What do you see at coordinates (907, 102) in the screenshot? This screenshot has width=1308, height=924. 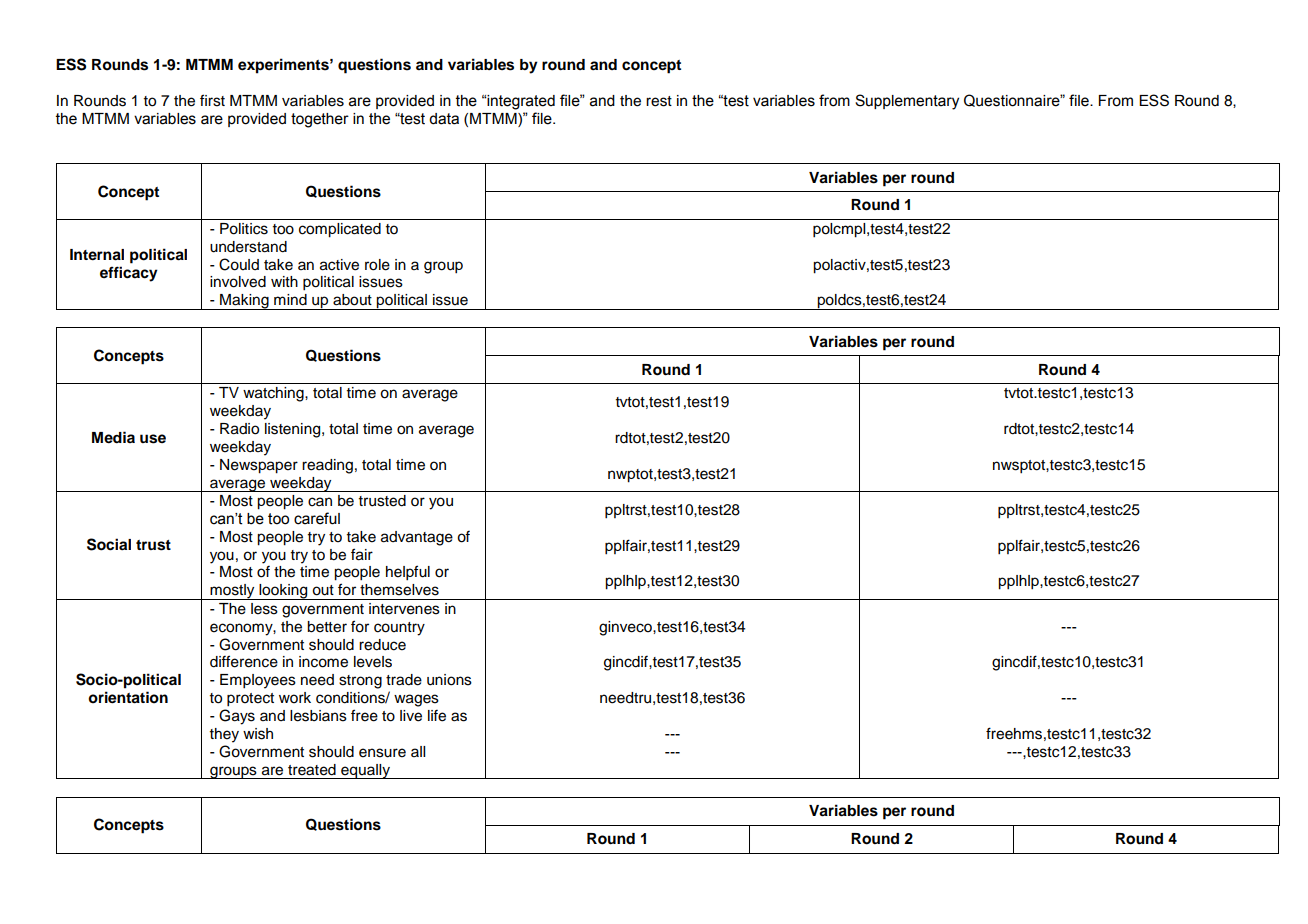 I see `Supplementary` at bounding box center [907, 102].
